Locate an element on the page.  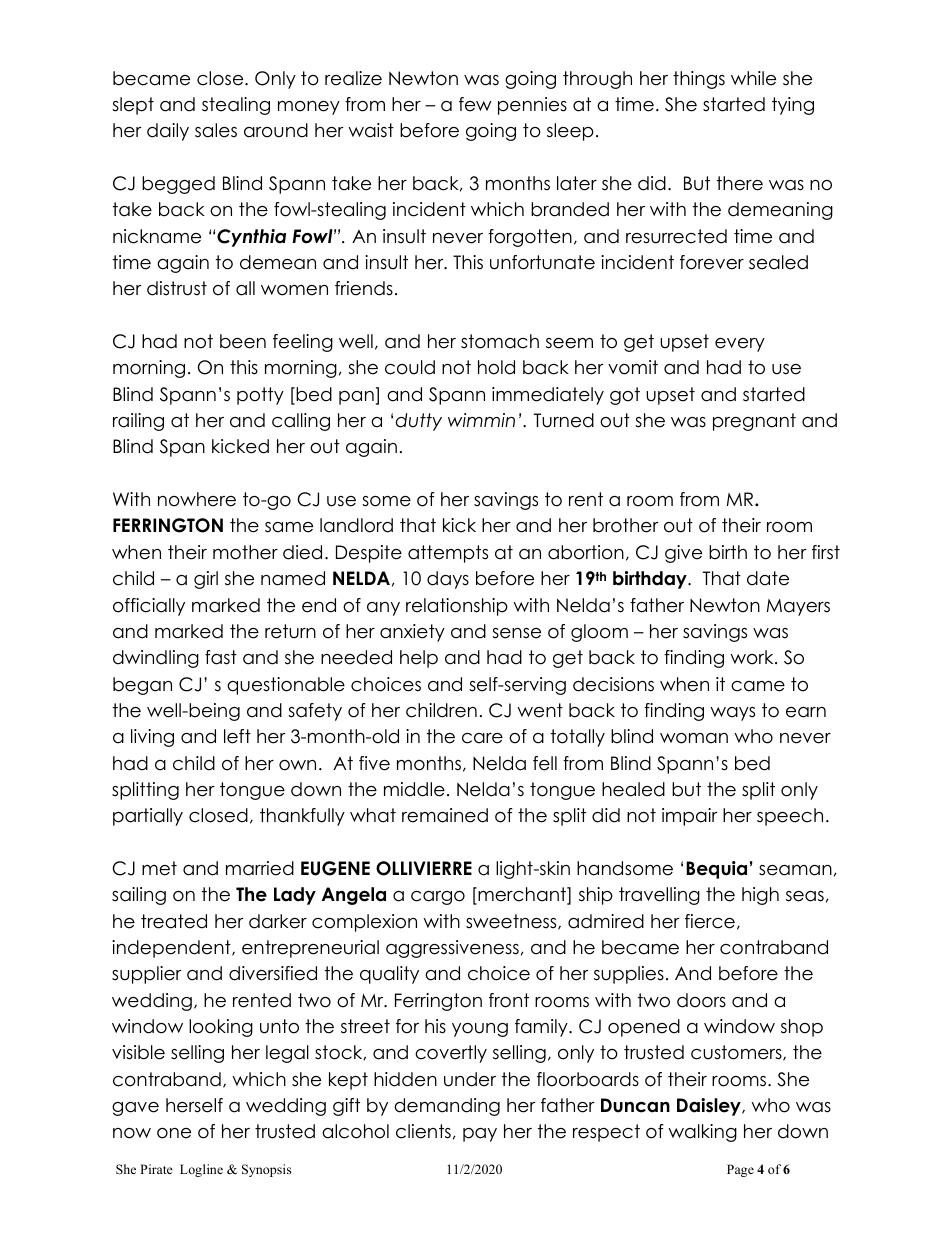
speech is located at coordinates (790, 817).
